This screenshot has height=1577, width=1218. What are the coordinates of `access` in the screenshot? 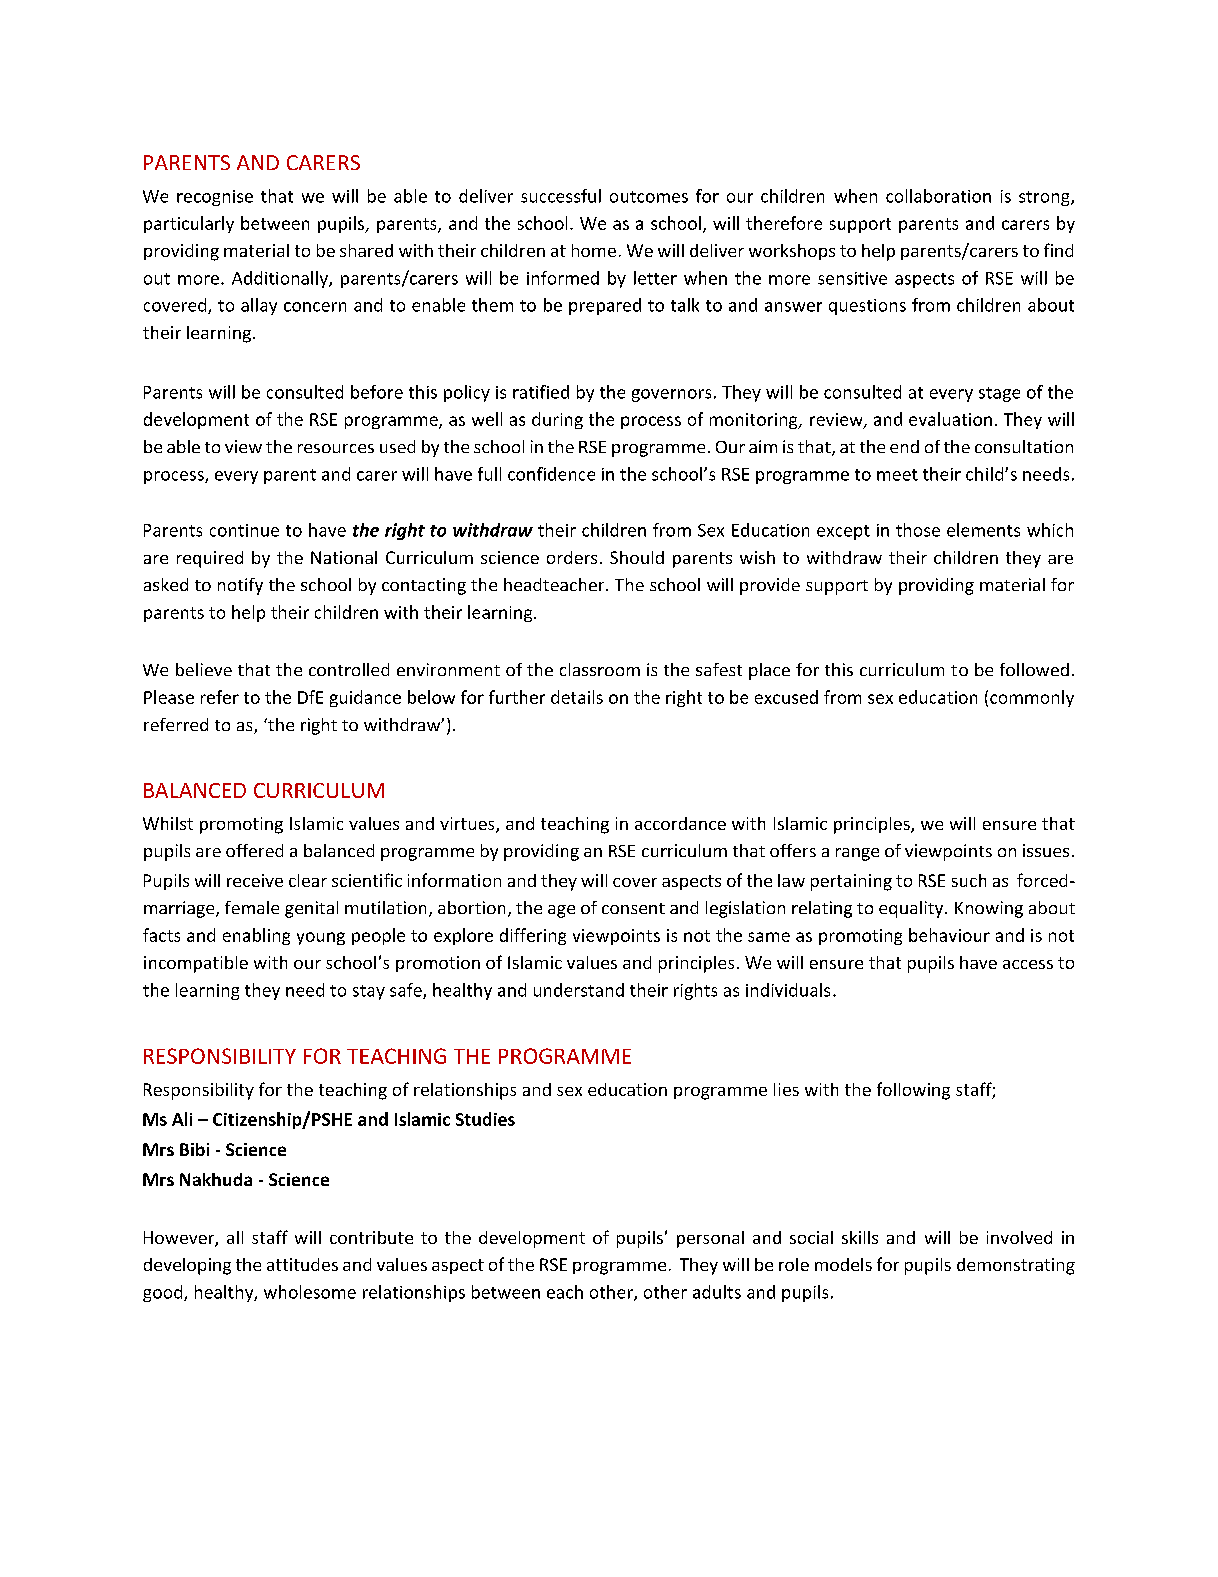 It's located at (1028, 964).
